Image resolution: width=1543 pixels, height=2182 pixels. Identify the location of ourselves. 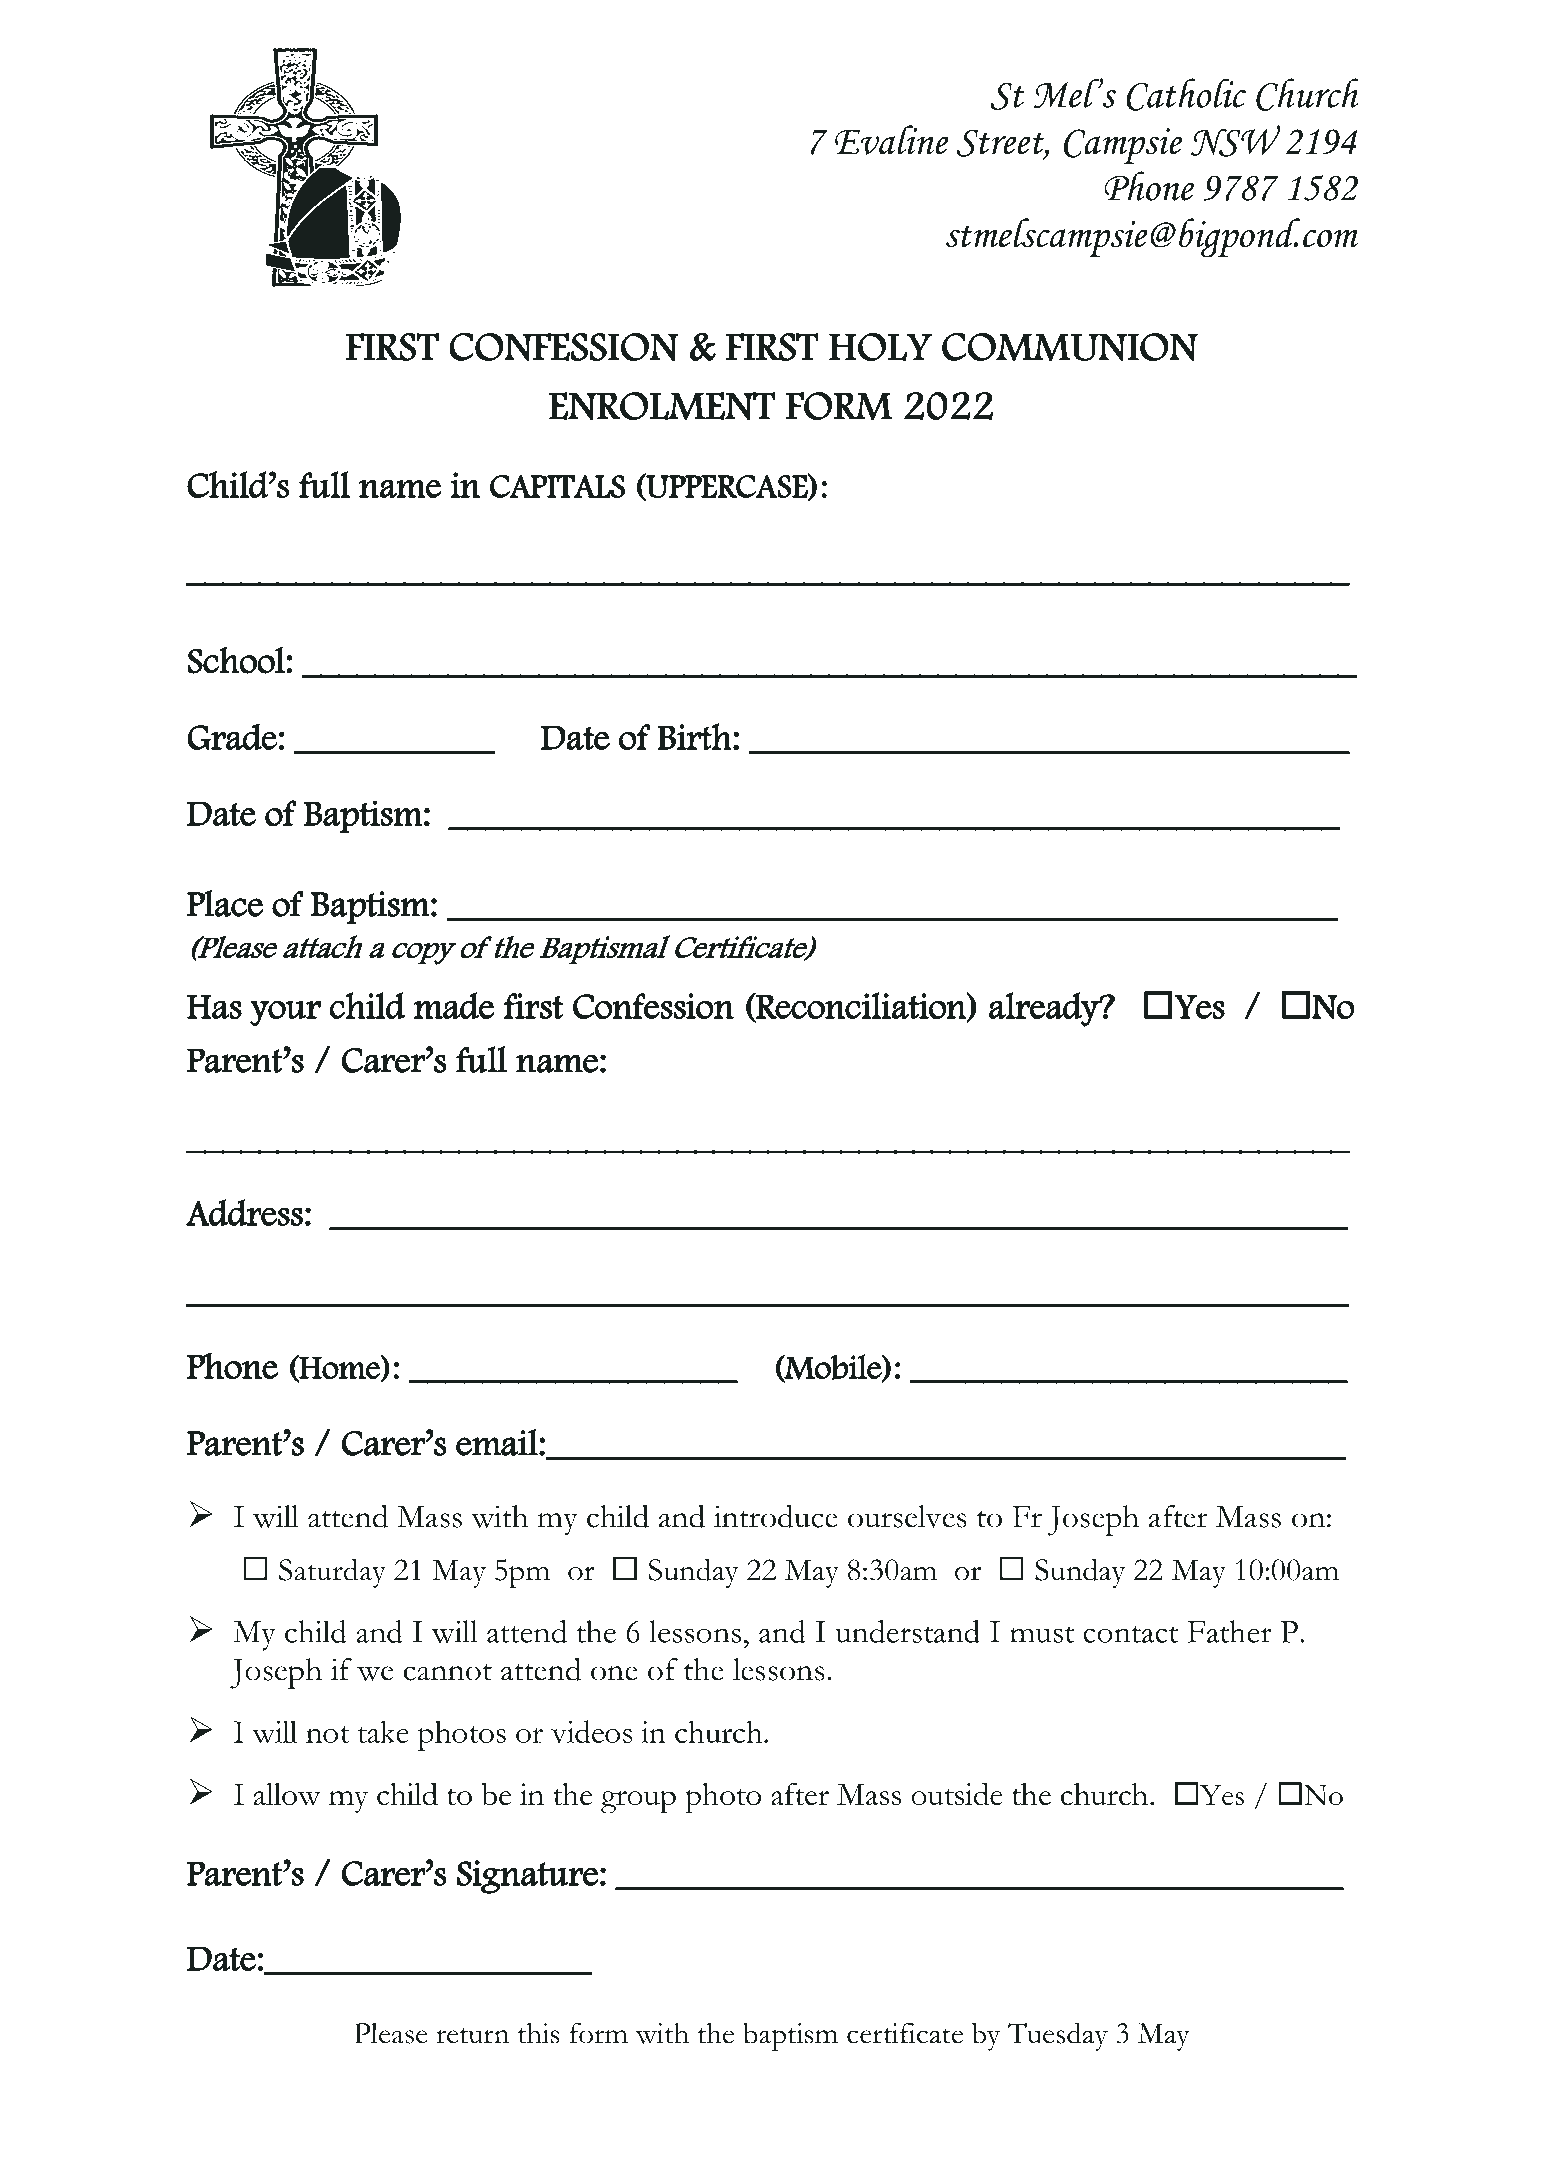
(907, 1516).
